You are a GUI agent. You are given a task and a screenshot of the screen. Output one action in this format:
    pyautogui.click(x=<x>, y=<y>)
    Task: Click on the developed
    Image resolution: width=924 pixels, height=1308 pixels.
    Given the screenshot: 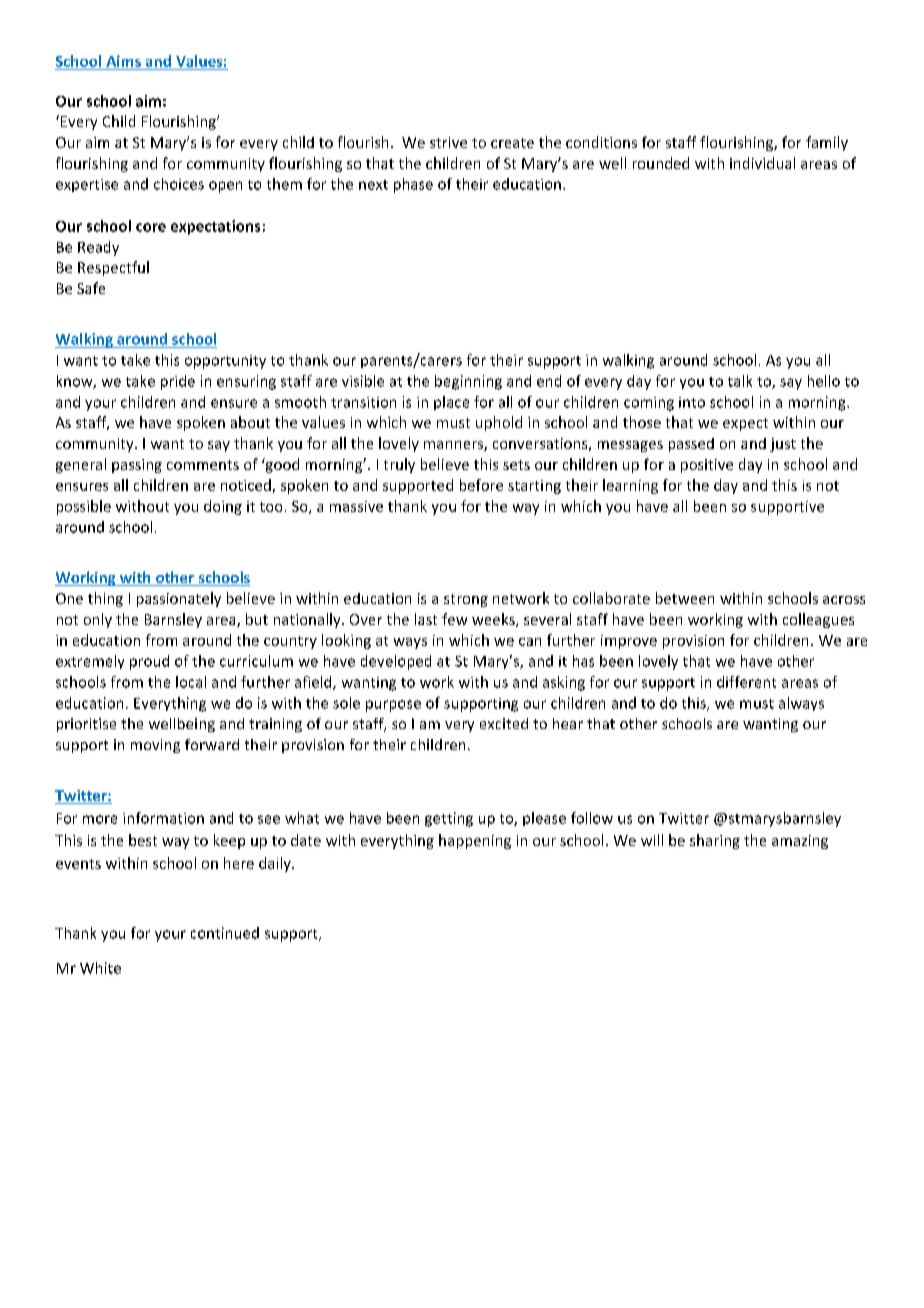 What is the action you would take?
    pyautogui.click(x=396, y=662)
